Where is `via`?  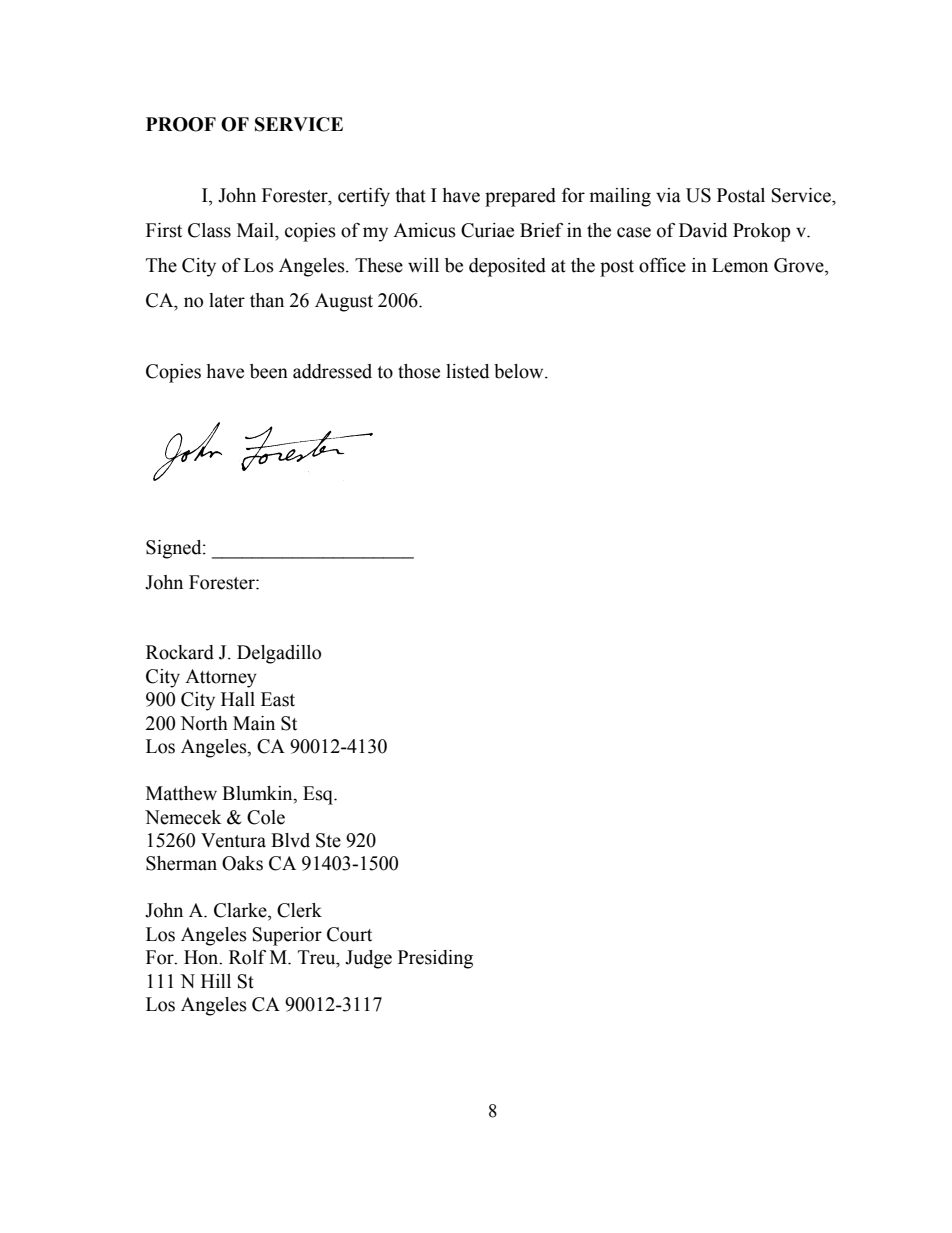 via is located at coordinates (668, 195).
